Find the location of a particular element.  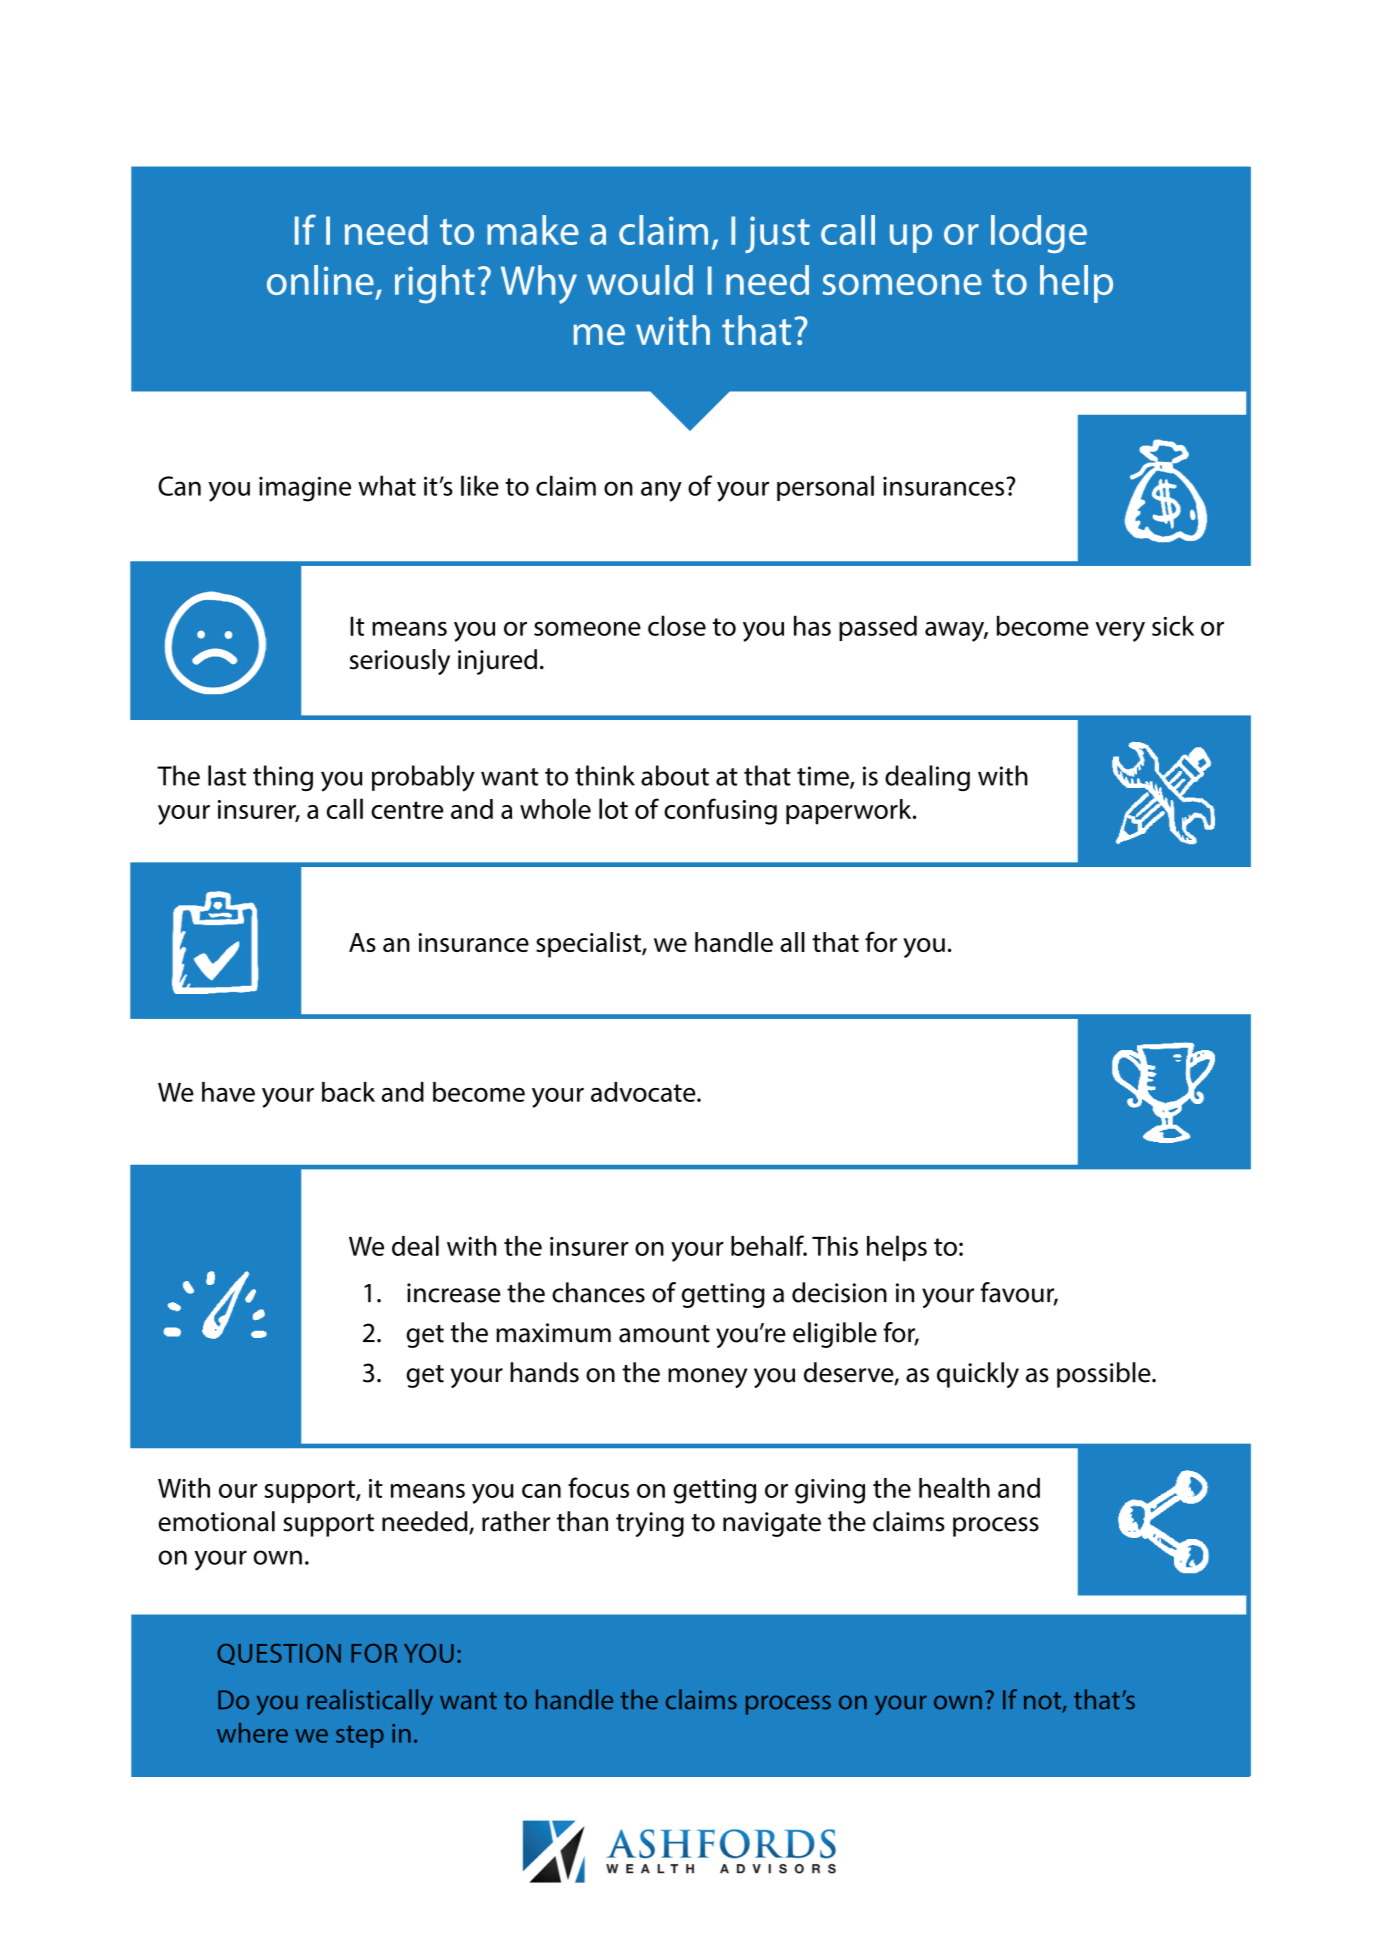

step is located at coordinates (360, 1736).
